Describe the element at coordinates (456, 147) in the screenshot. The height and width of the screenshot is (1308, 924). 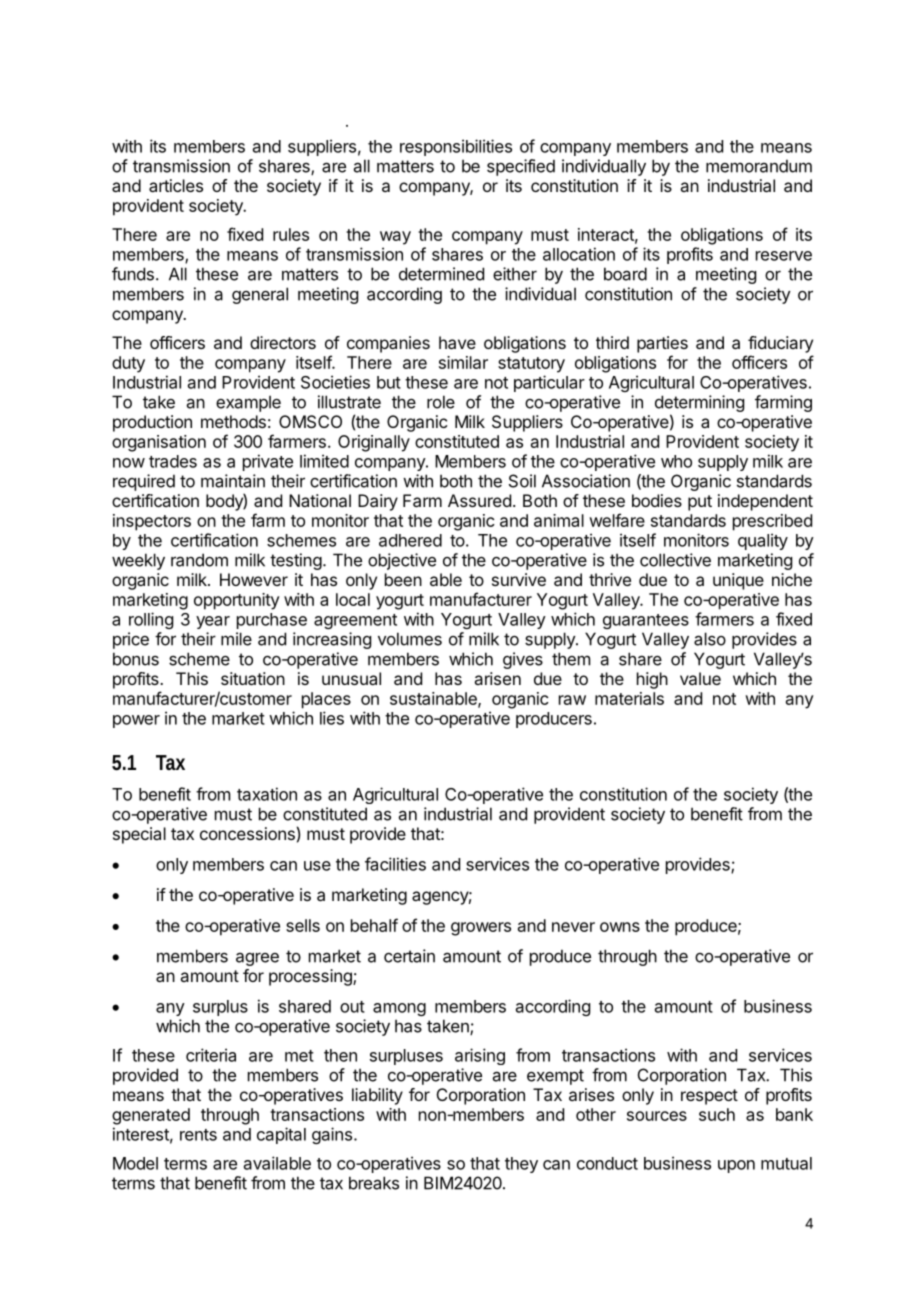
I see `responsibilities` at that location.
